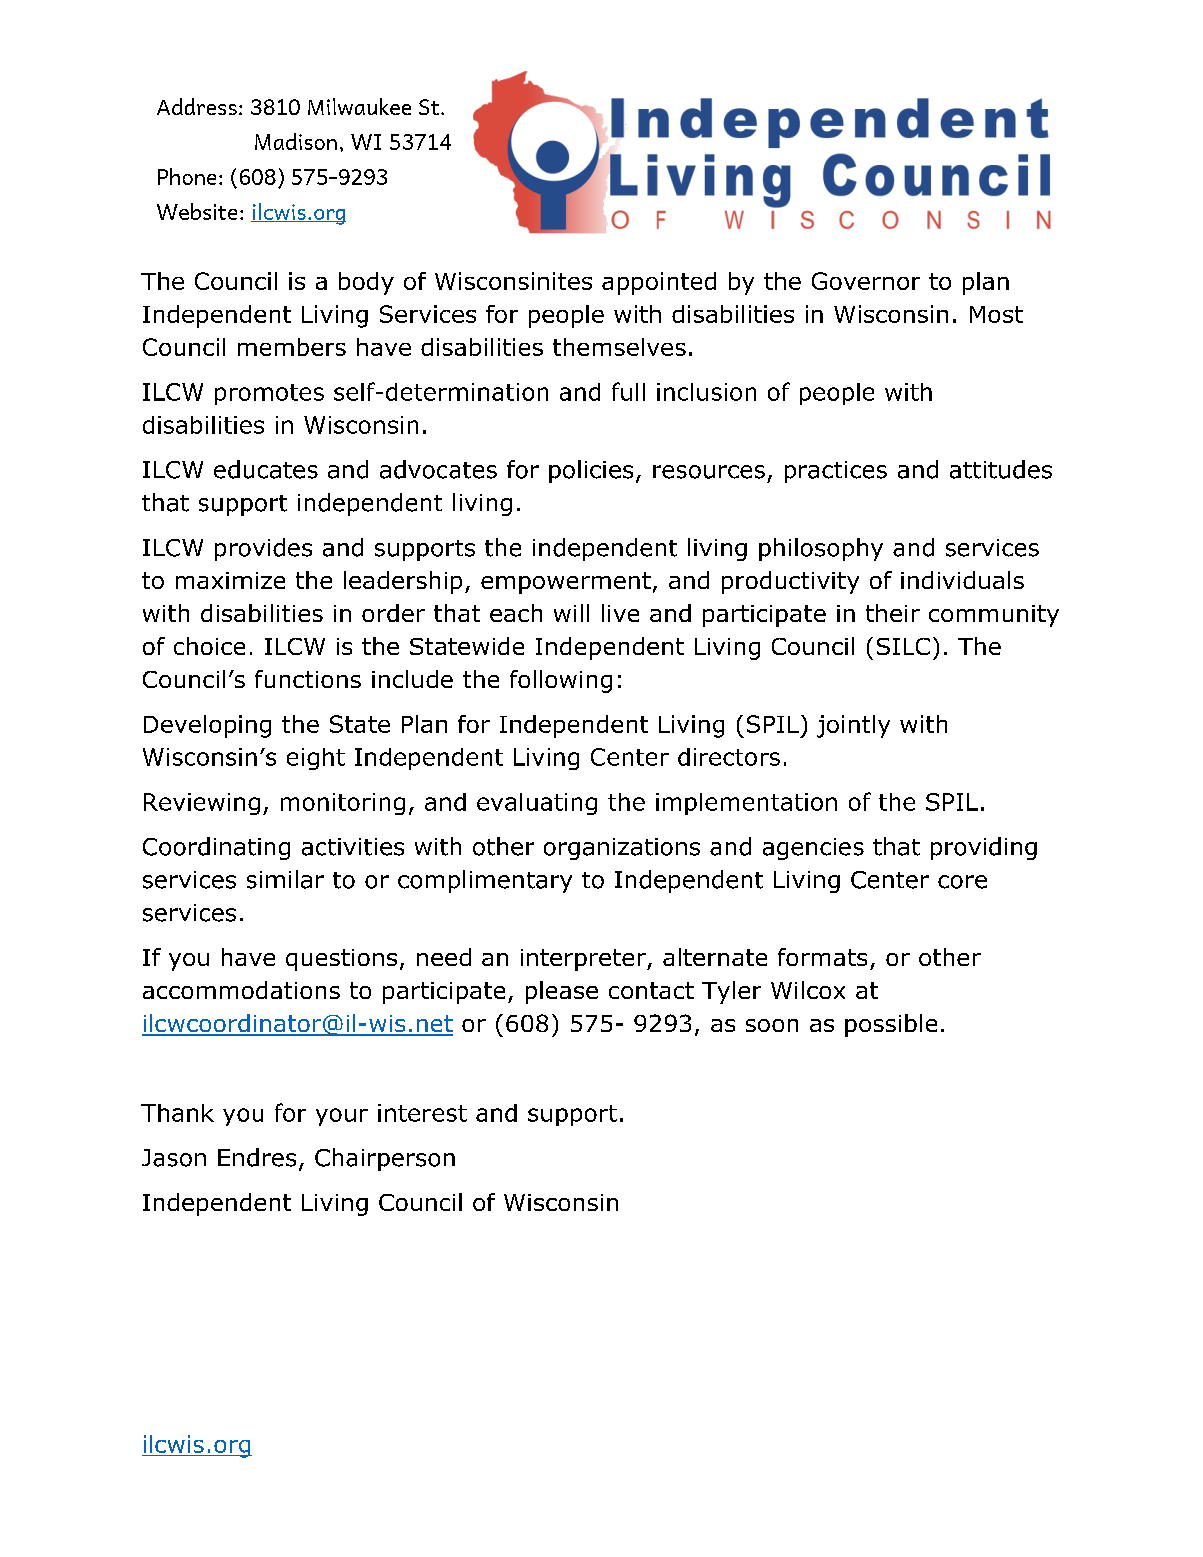  What do you see at coordinates (269, 394) in the screenshot?
I see `promotes` at bounding box center [269, 394].
